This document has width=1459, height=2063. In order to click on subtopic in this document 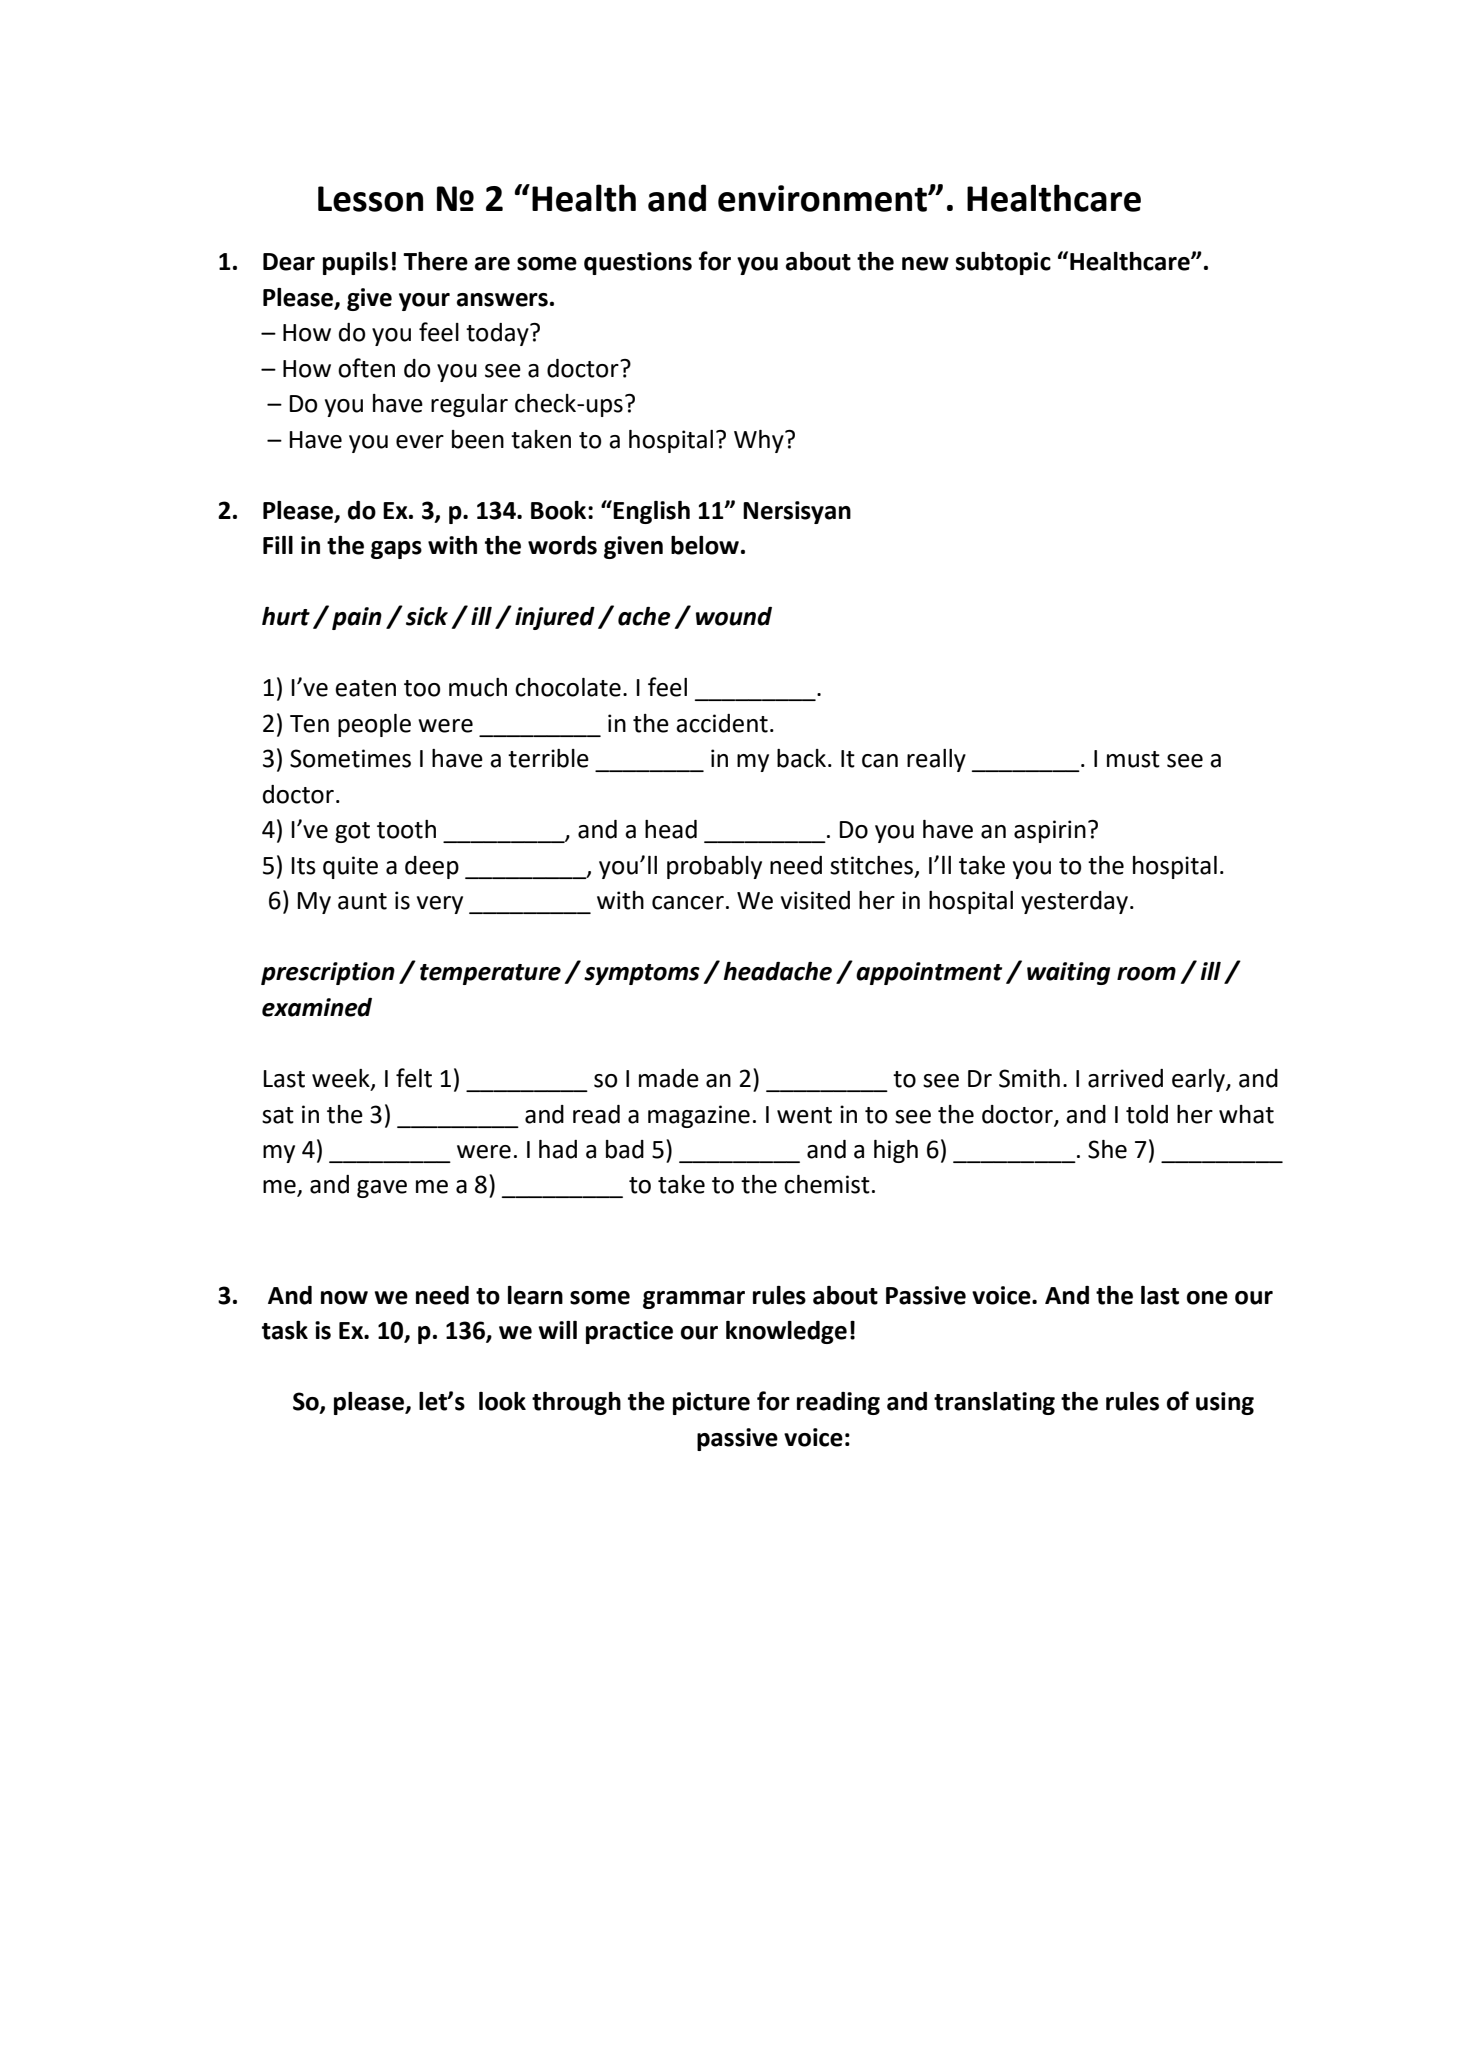, I will do `click(1003, 263)`.
